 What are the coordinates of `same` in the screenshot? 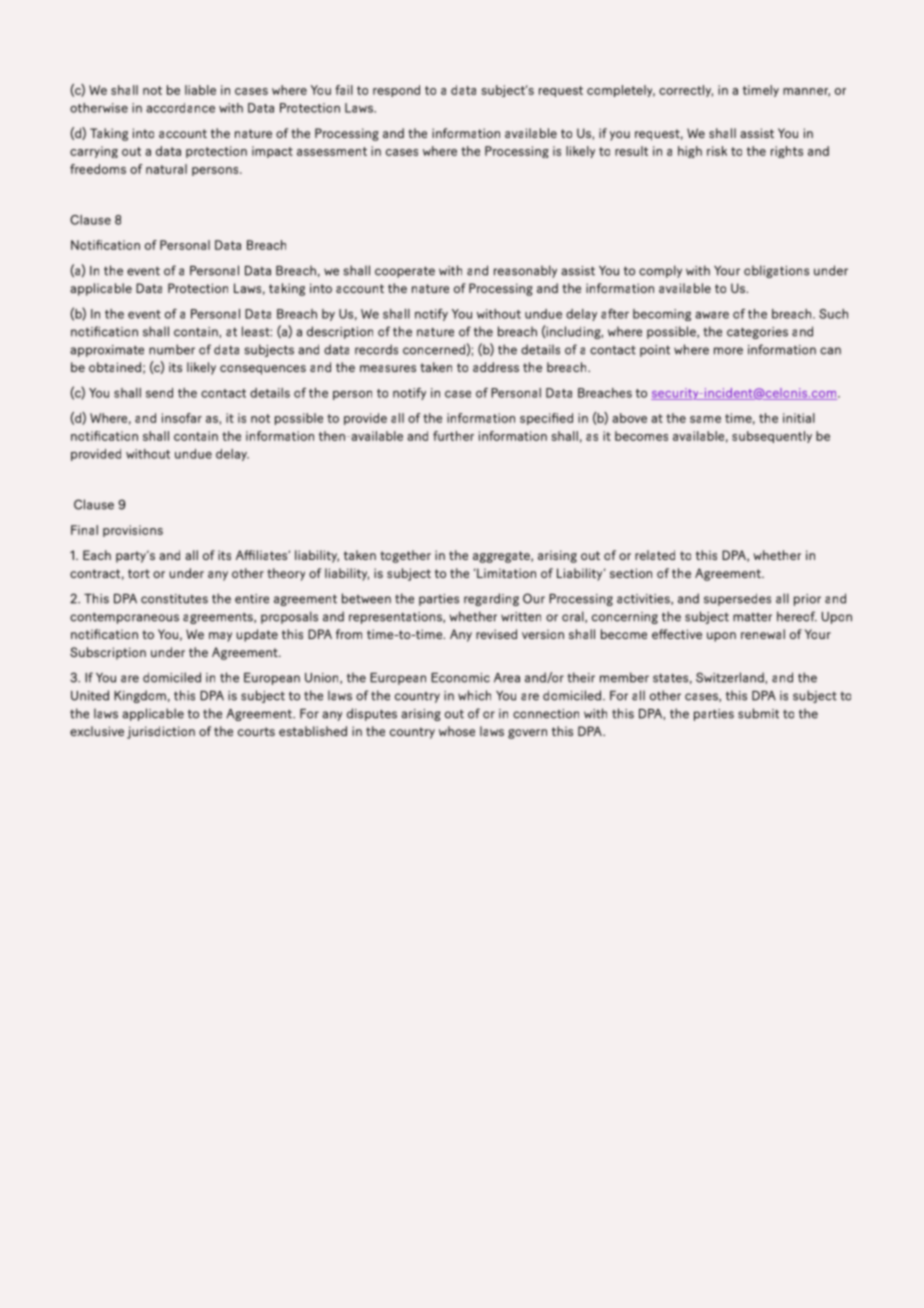 It's located at (705, 419).
